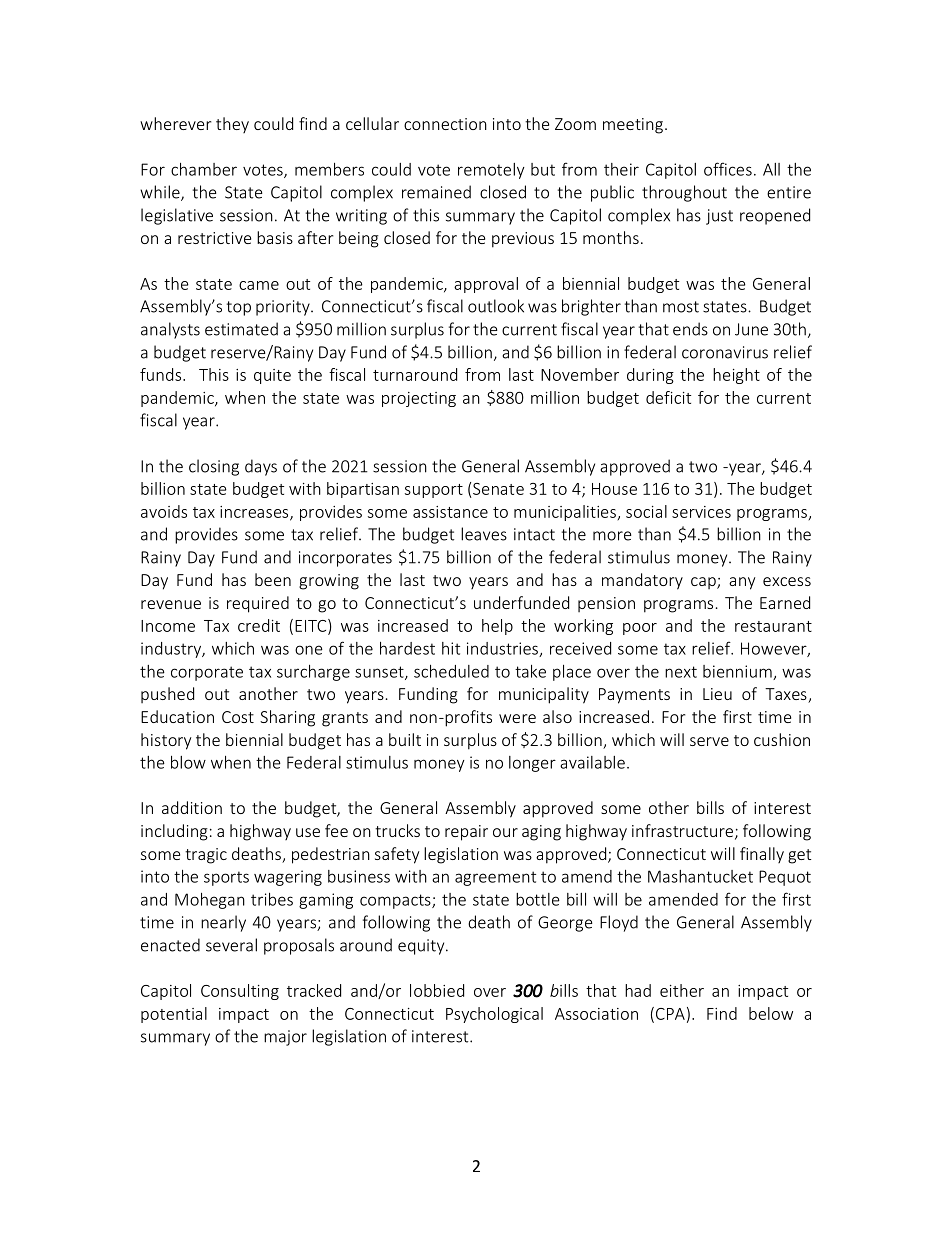 This page has width=952, height=1233. Describe the element at coordinates (491, 171) in the page. I see `remotely` at that location.
